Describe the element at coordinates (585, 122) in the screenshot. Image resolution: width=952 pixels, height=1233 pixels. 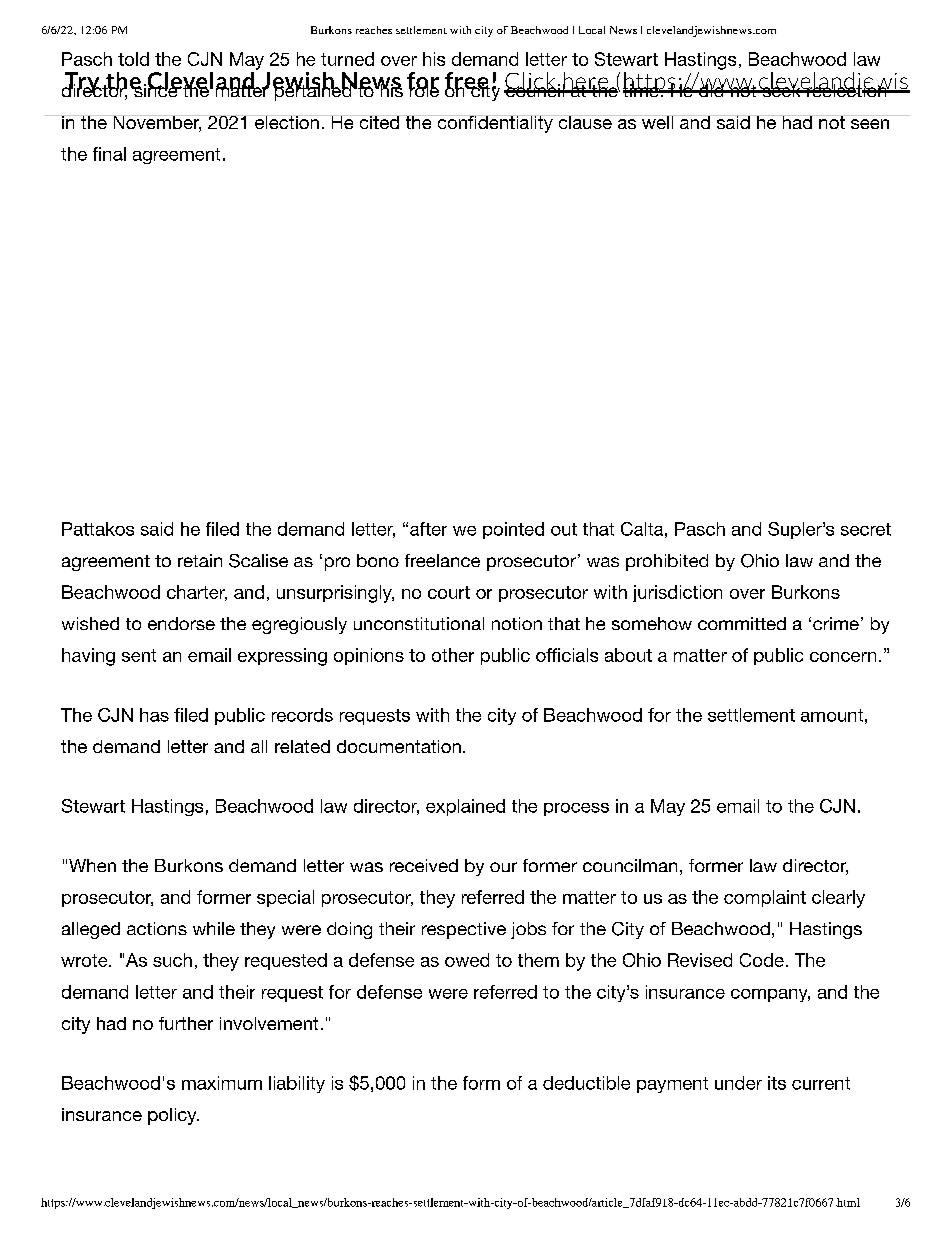
I see `clause` at that location.
